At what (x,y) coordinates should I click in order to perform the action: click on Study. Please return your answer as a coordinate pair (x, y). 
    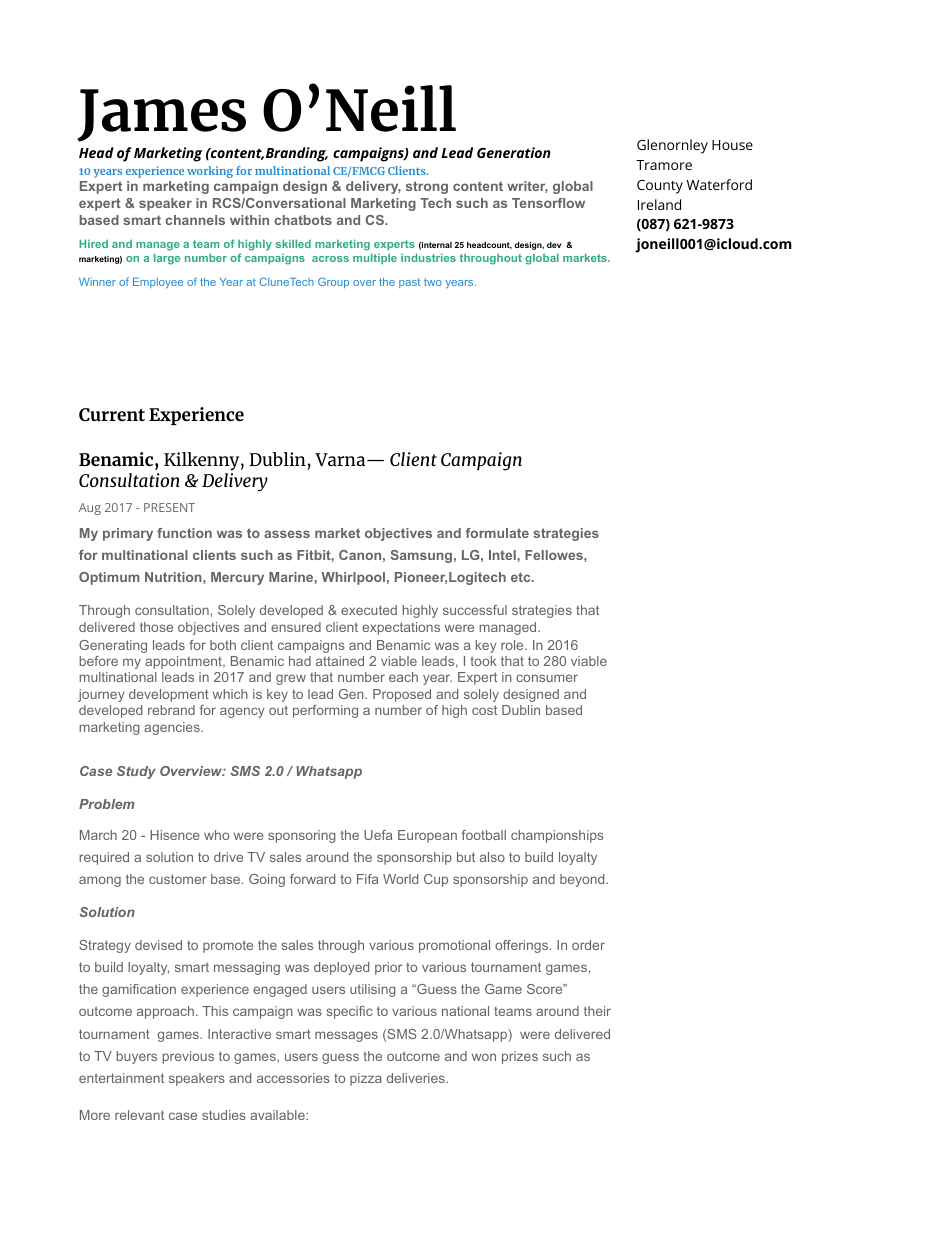
    Looking at the image, I should click on (136, 772).
